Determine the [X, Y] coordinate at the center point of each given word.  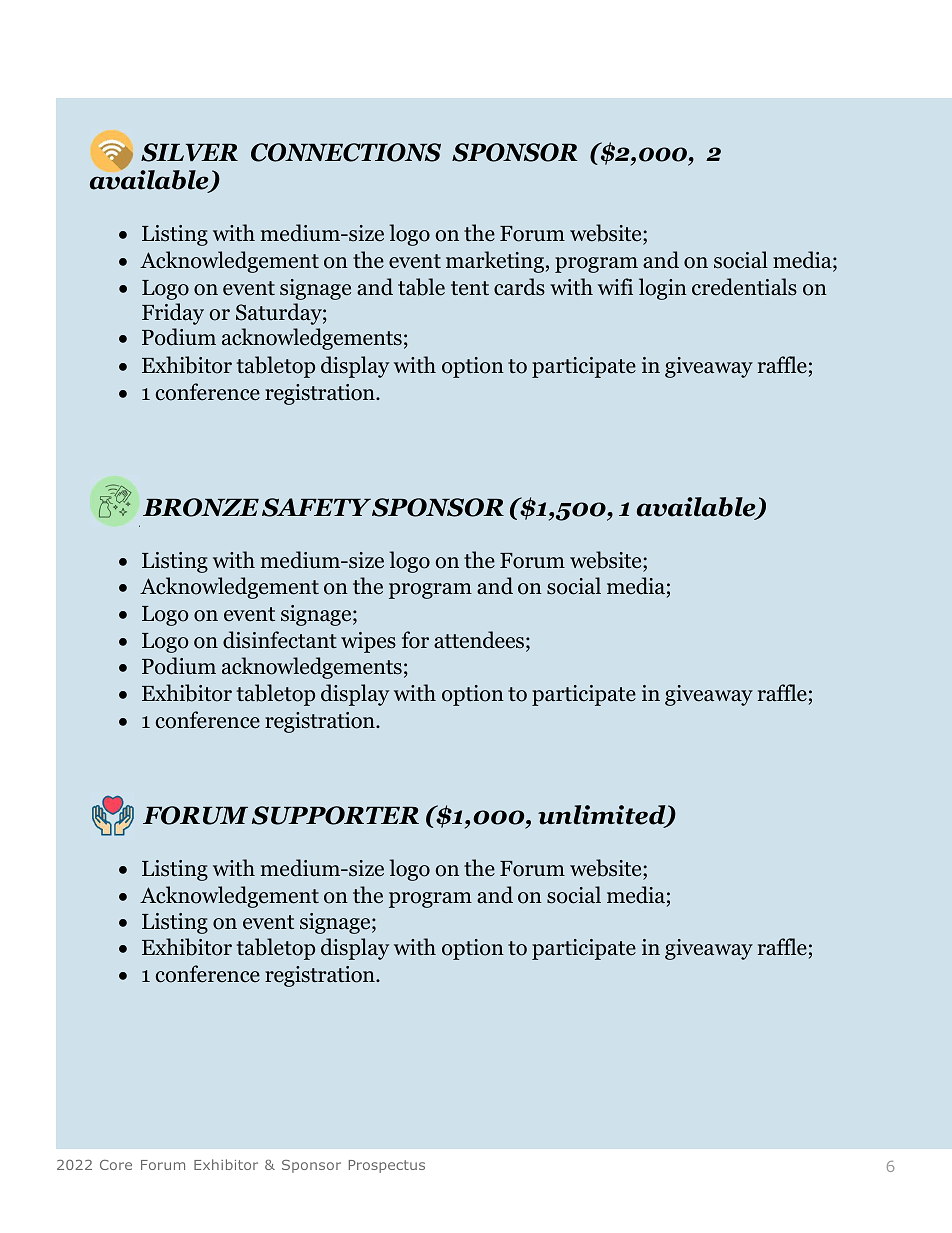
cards [519, 287]
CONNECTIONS [346, 152]
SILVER [189, 152]
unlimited [603, 816]
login [663, 289]
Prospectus [387, 1166]
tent [470, 288]
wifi [615, 286]
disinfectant [280, 640]
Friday [173, 314]
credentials [744, 287]
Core [116, 1165]
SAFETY [316, 507]
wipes [368, 642]
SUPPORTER [335, 815]
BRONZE [201, 507]
